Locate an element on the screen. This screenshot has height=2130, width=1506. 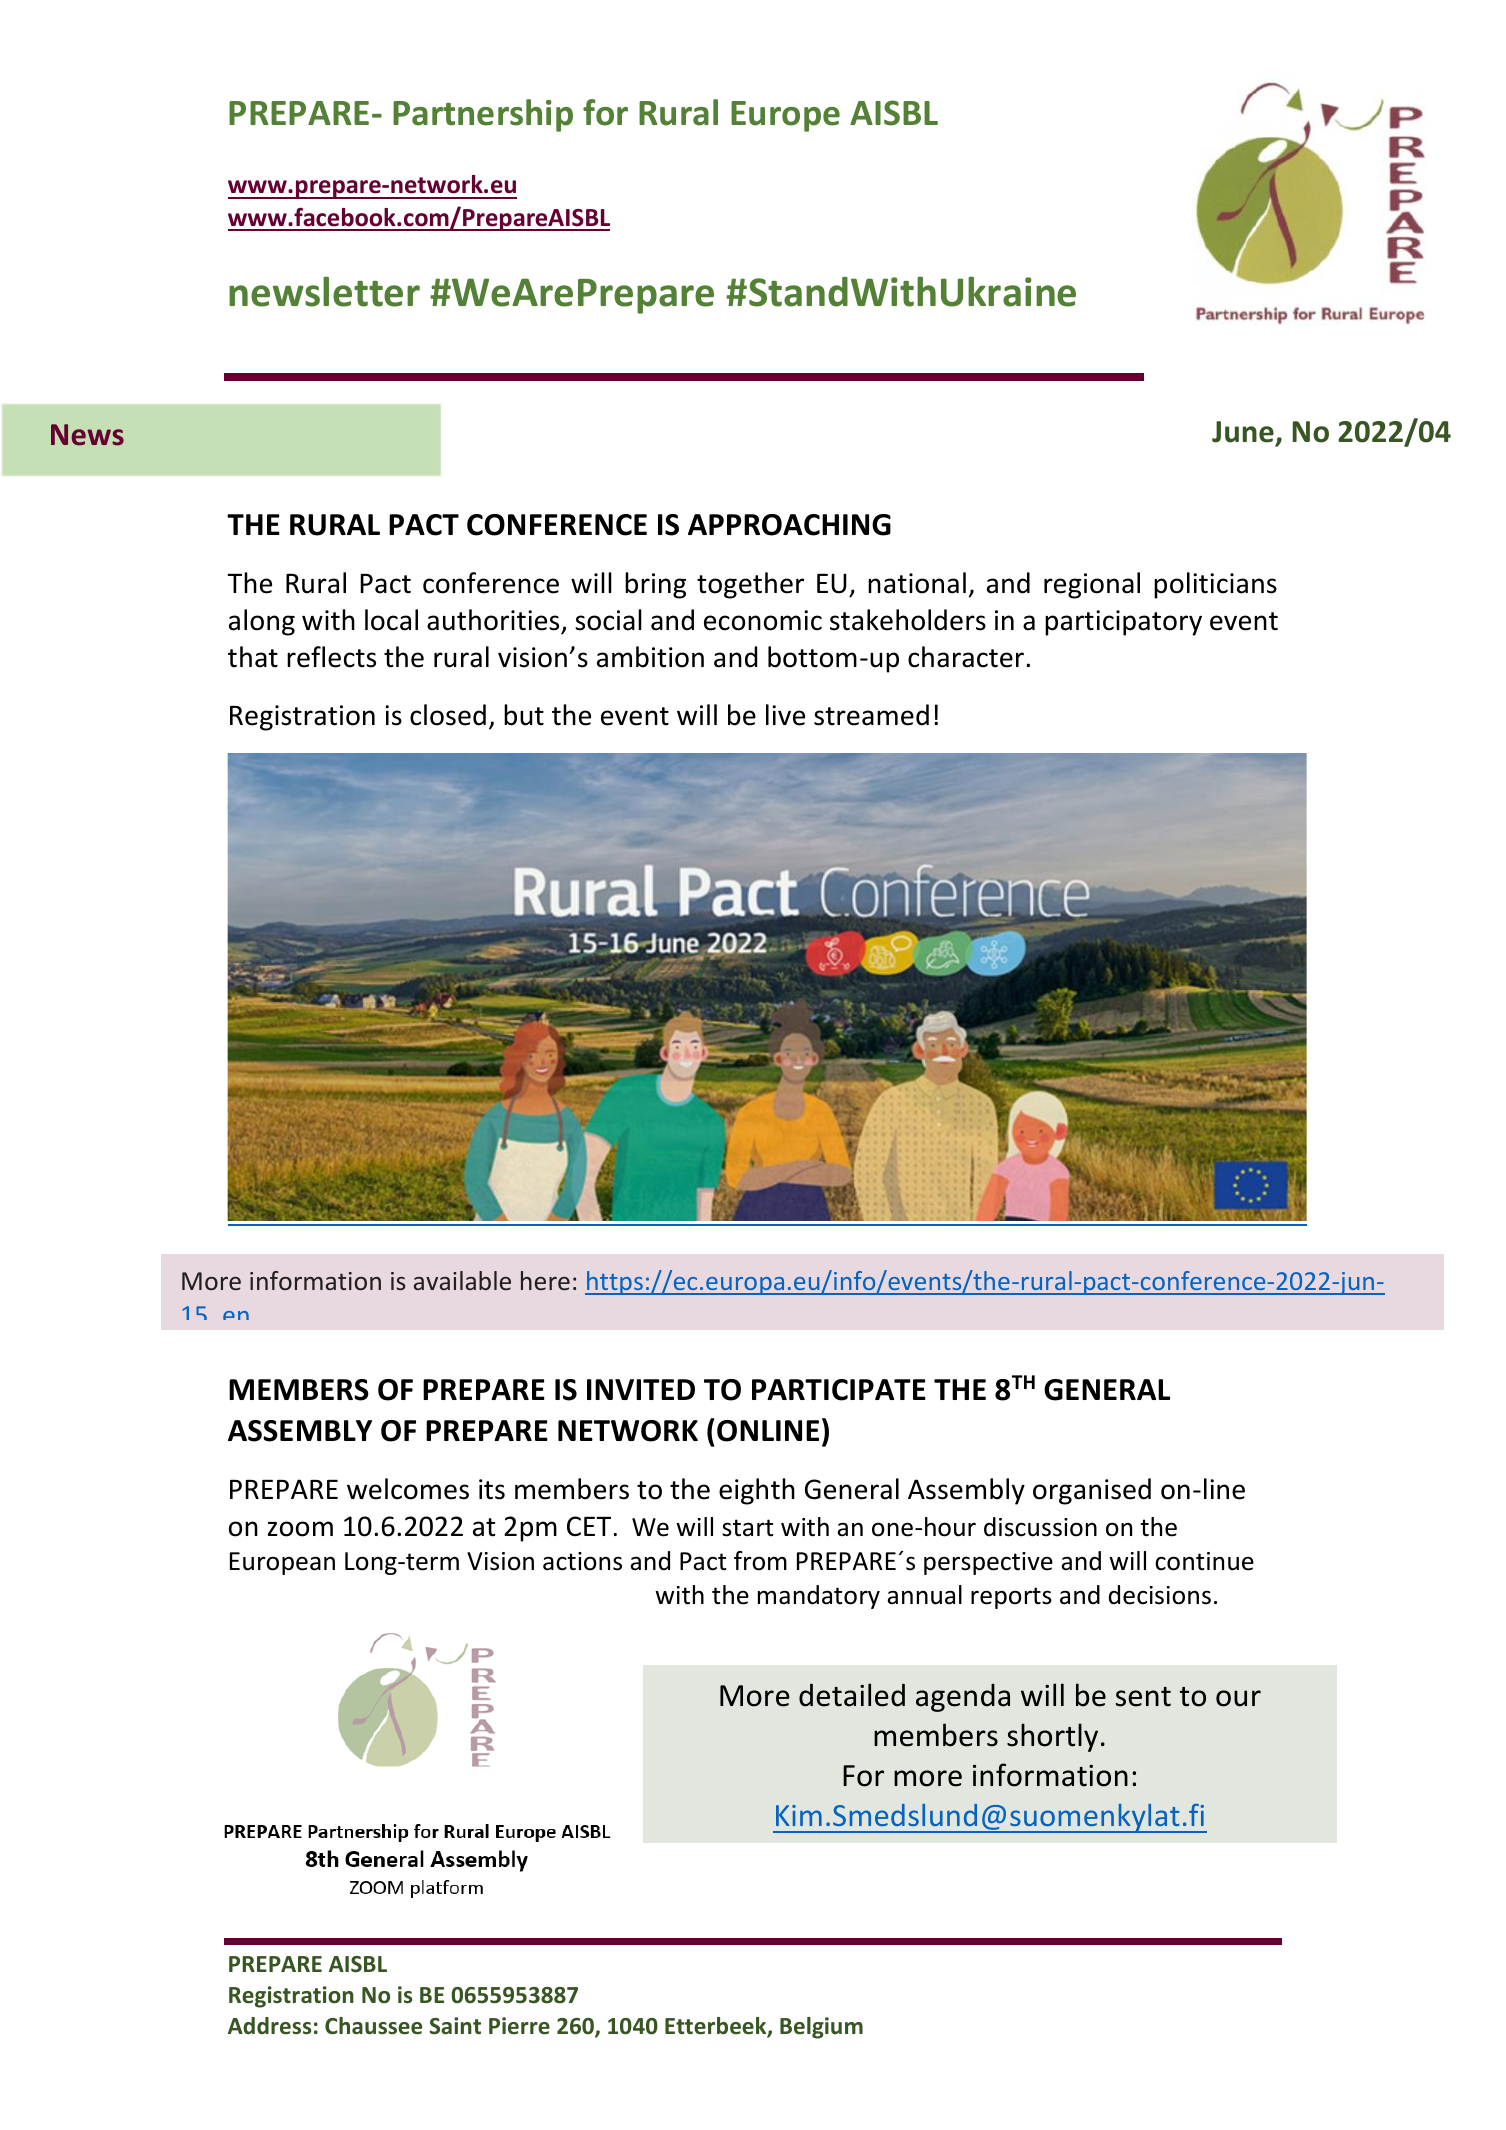
June is located at coordinates (1244, 433).
